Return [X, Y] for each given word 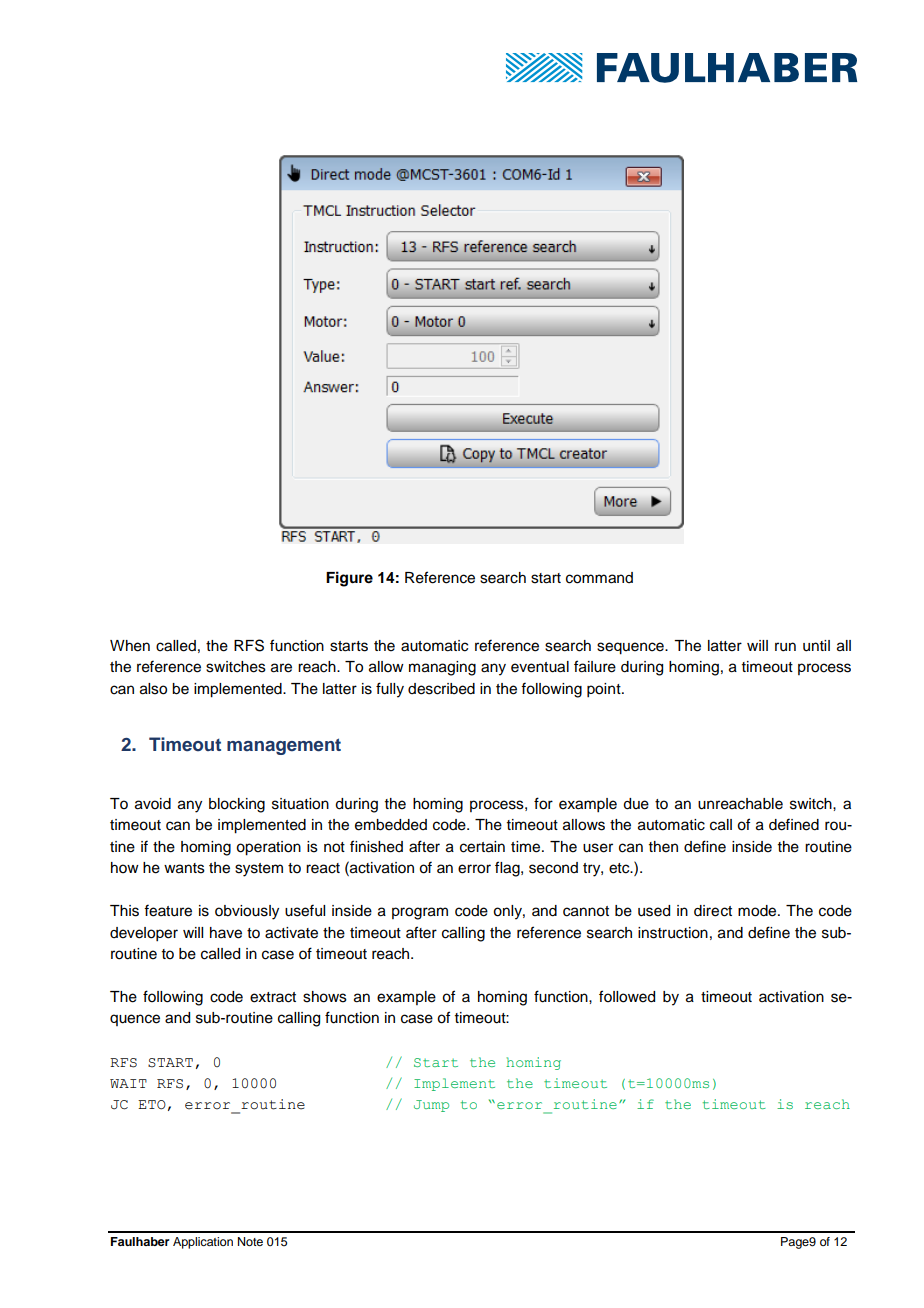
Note [250, 1241]
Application [203, 1243]
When [130, 646]
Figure [349, 579]
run [785, 647]
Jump [431, 1106]
